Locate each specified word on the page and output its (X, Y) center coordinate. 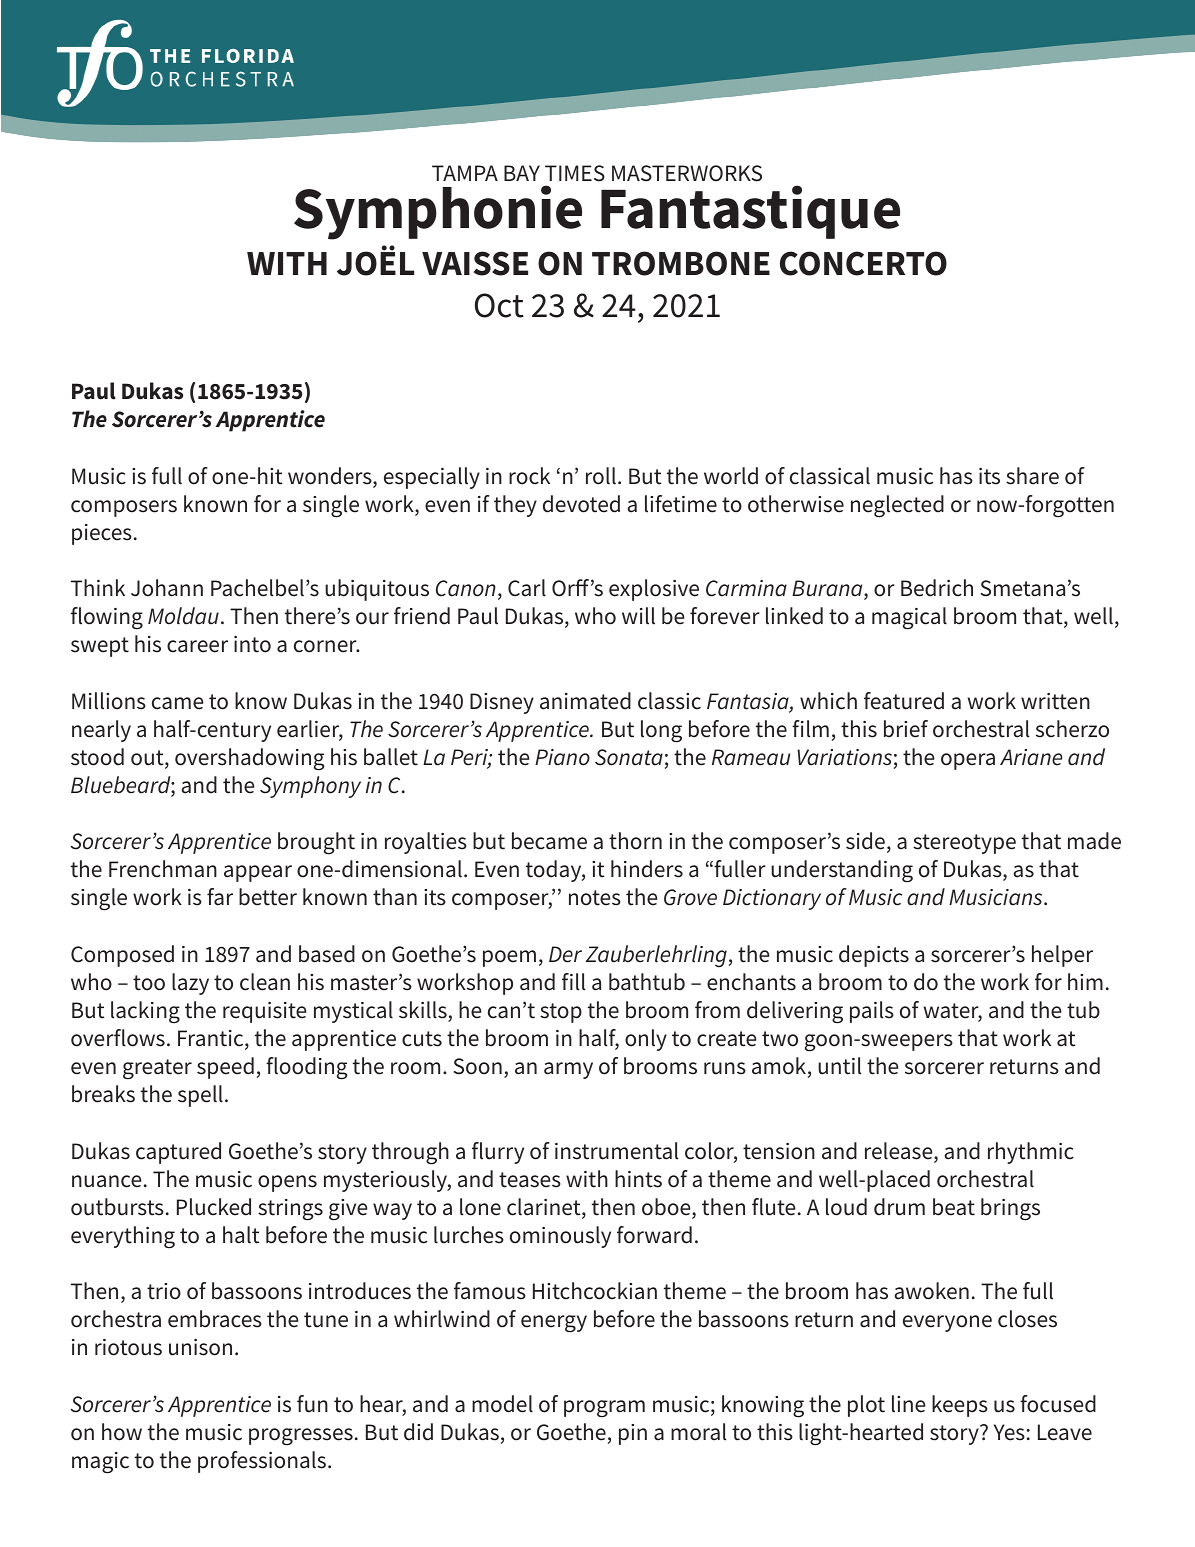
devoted (581, 504)
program (604, 1409)
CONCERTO (863, 263)
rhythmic (1031, 1153)
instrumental (616, 1151)
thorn (635, 841)
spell (200, 1096)
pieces (102, 534)
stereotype (964, 844)
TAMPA (465, 173)
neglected (897, 506)
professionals (262, 1462)
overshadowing (250, 759)
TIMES (575, 173)
